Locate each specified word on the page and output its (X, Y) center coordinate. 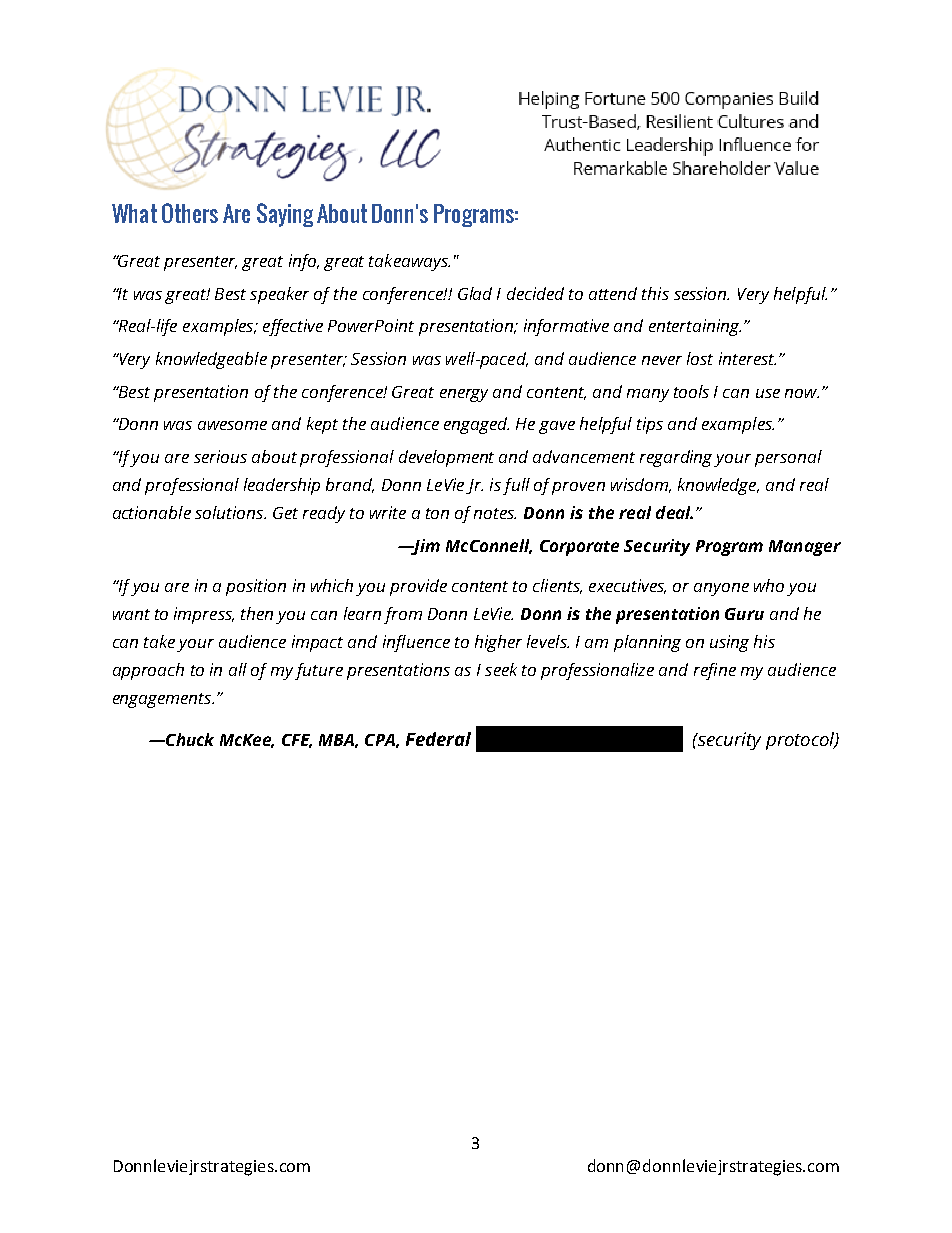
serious (220, 456)
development (446, 458)
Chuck (189, 739)
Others (190, 213)
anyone (721, 589)
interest (747, 358)
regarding (677, 458)
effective (293, 327)
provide (418, 587)
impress (204, 615)
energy (464, 395)
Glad (475, 293)
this (655, 293)
